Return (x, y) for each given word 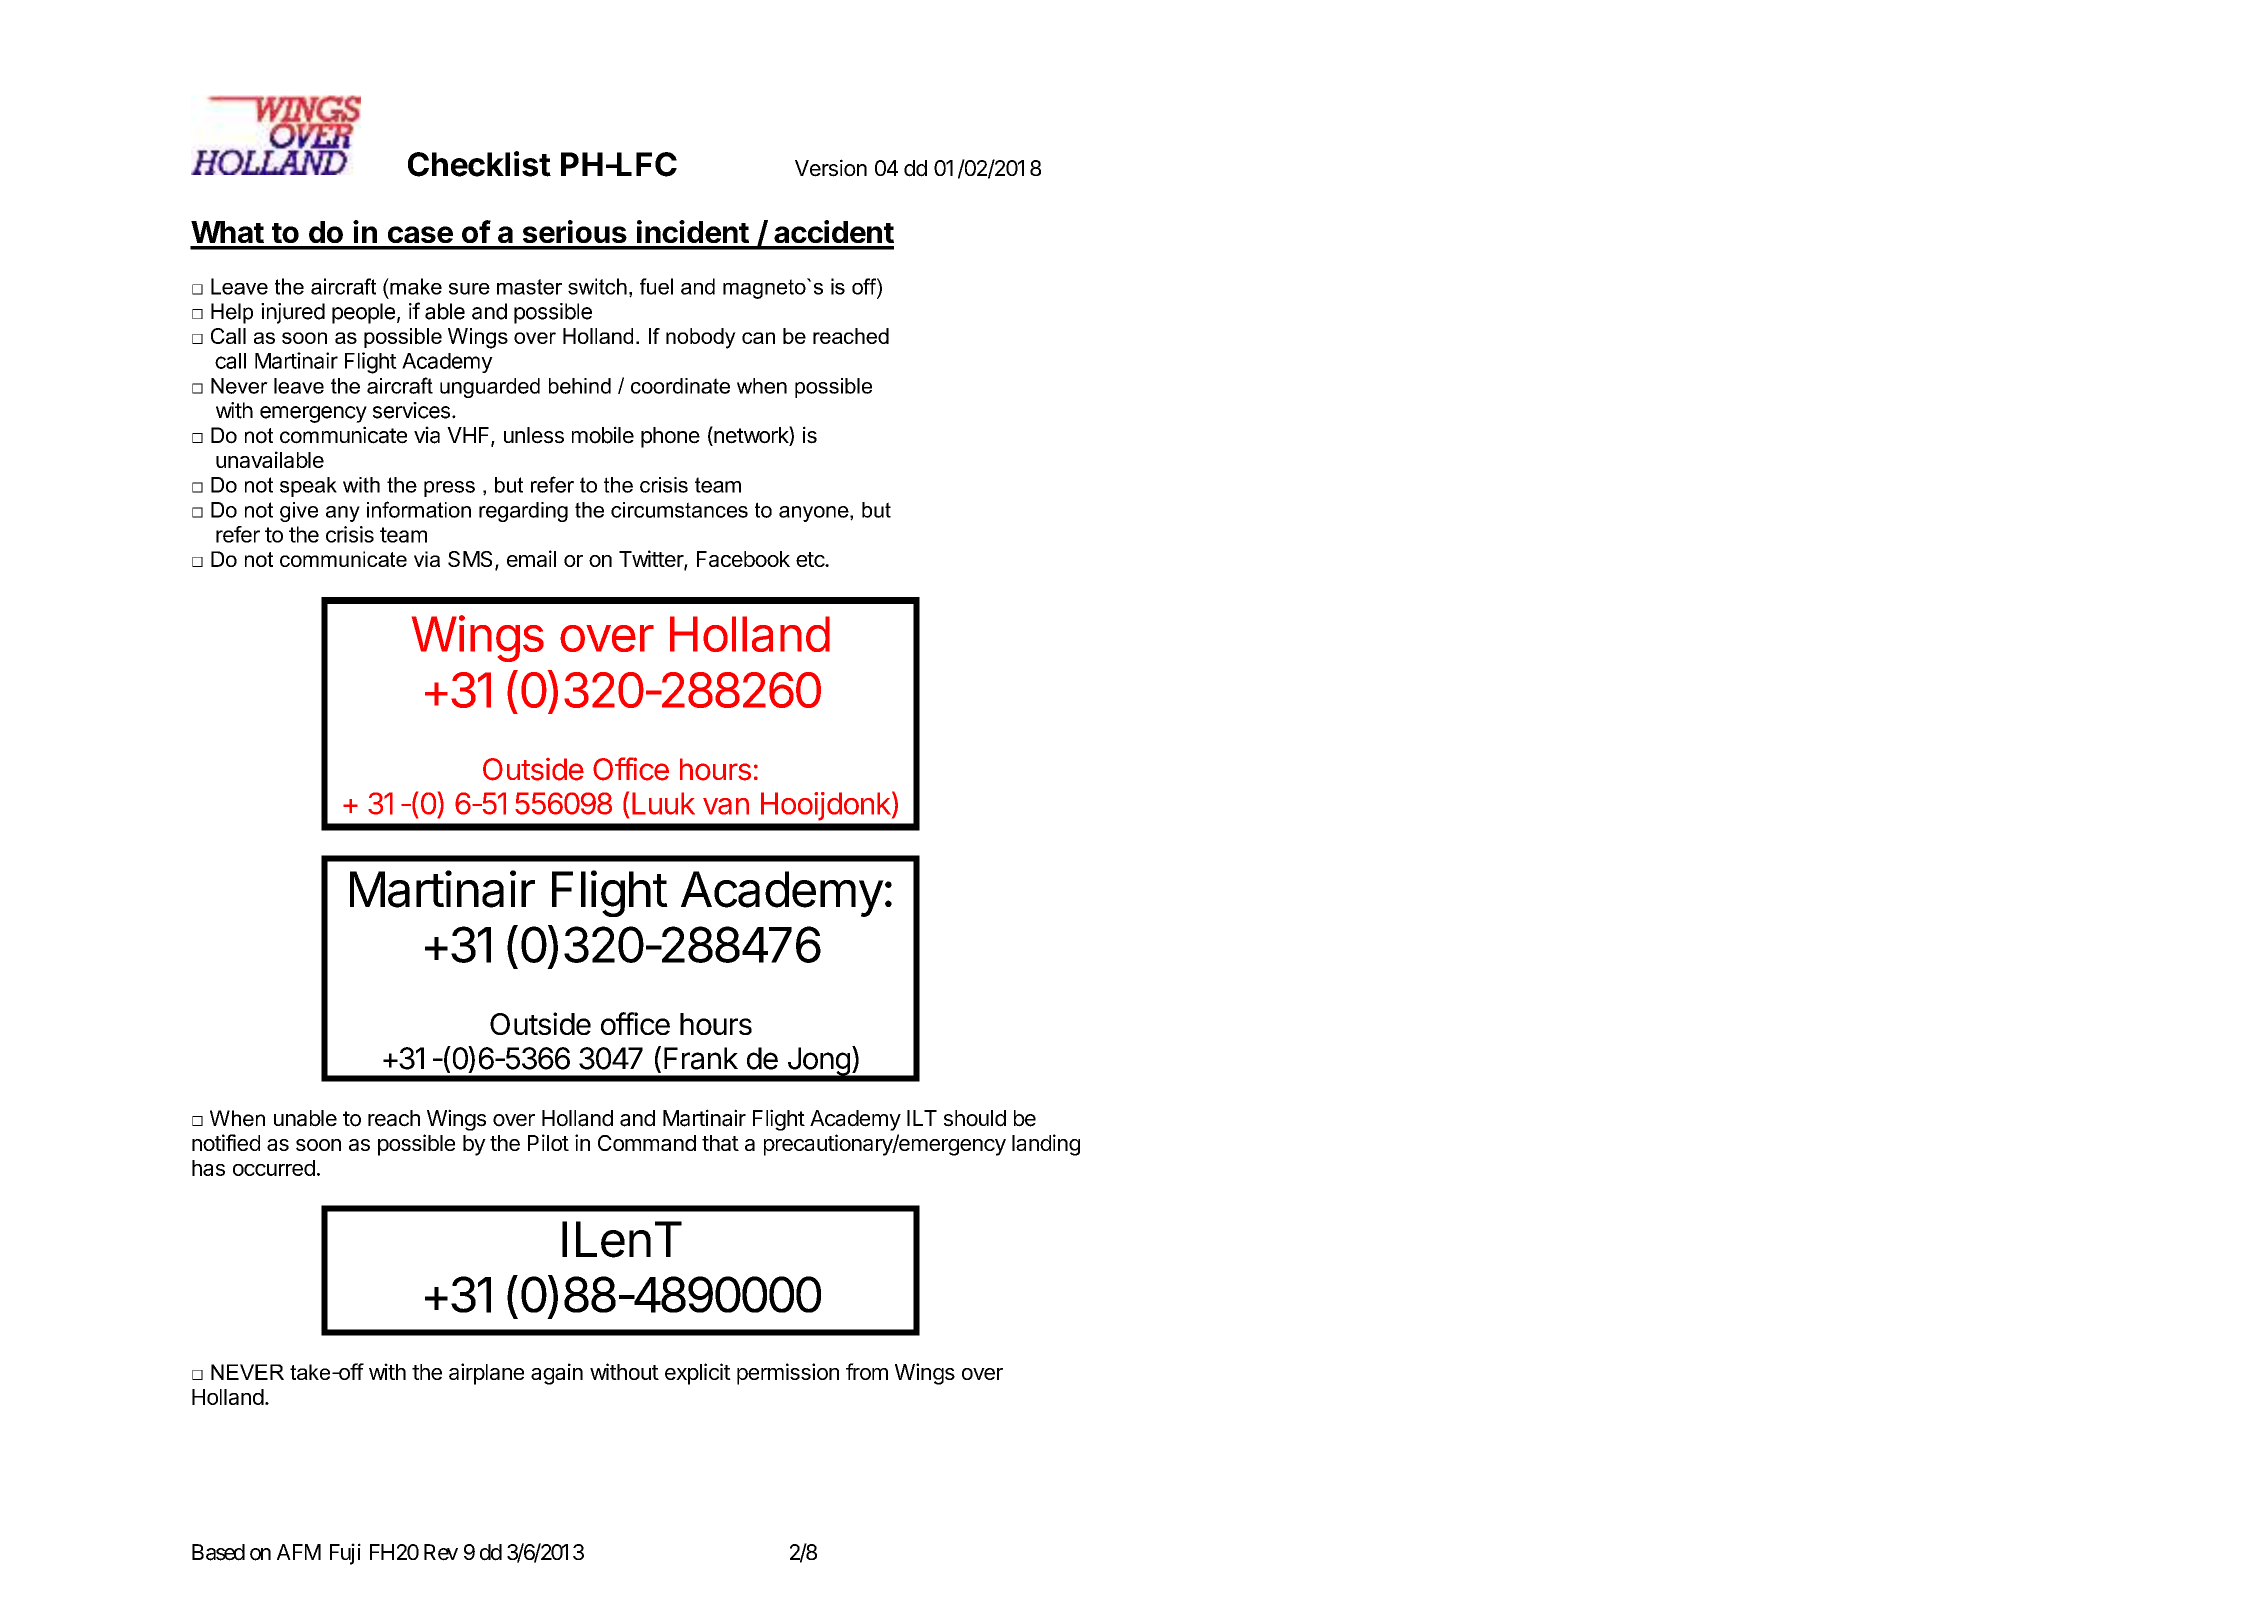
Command (647, 1143)
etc (811, 559)
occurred (274, 1168)
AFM (299, 1552)
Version (831, 168)
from (867, 1371)
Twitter (652, 560)
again (557, 1374)
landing (1046, 1145)
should (975, 1118)
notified (226, 1142)
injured (293, 313)
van (726, 806)
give (299, 512)
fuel (656, 286)
